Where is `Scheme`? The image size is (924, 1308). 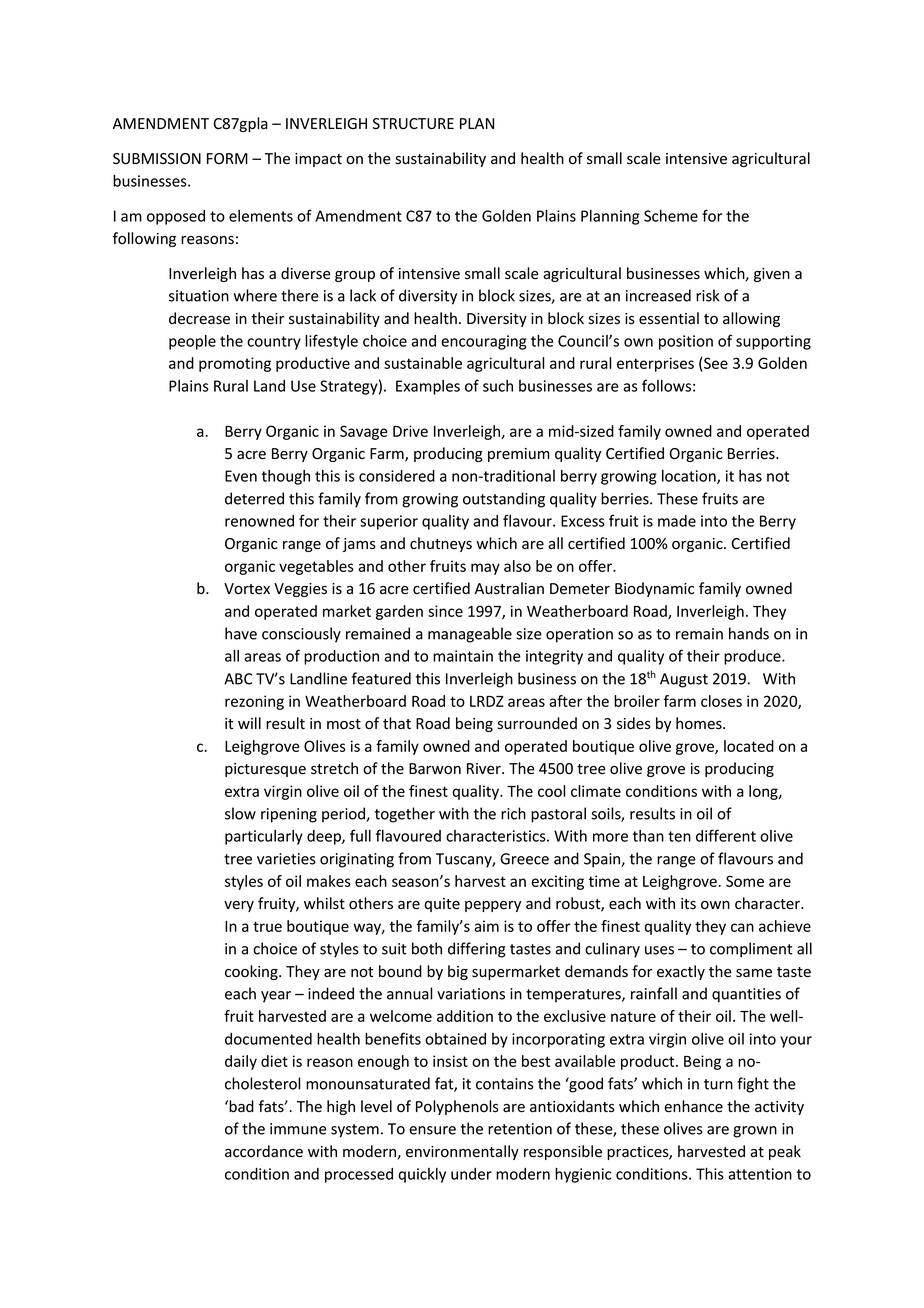
Scheme is located at coordinates (671, 216).
